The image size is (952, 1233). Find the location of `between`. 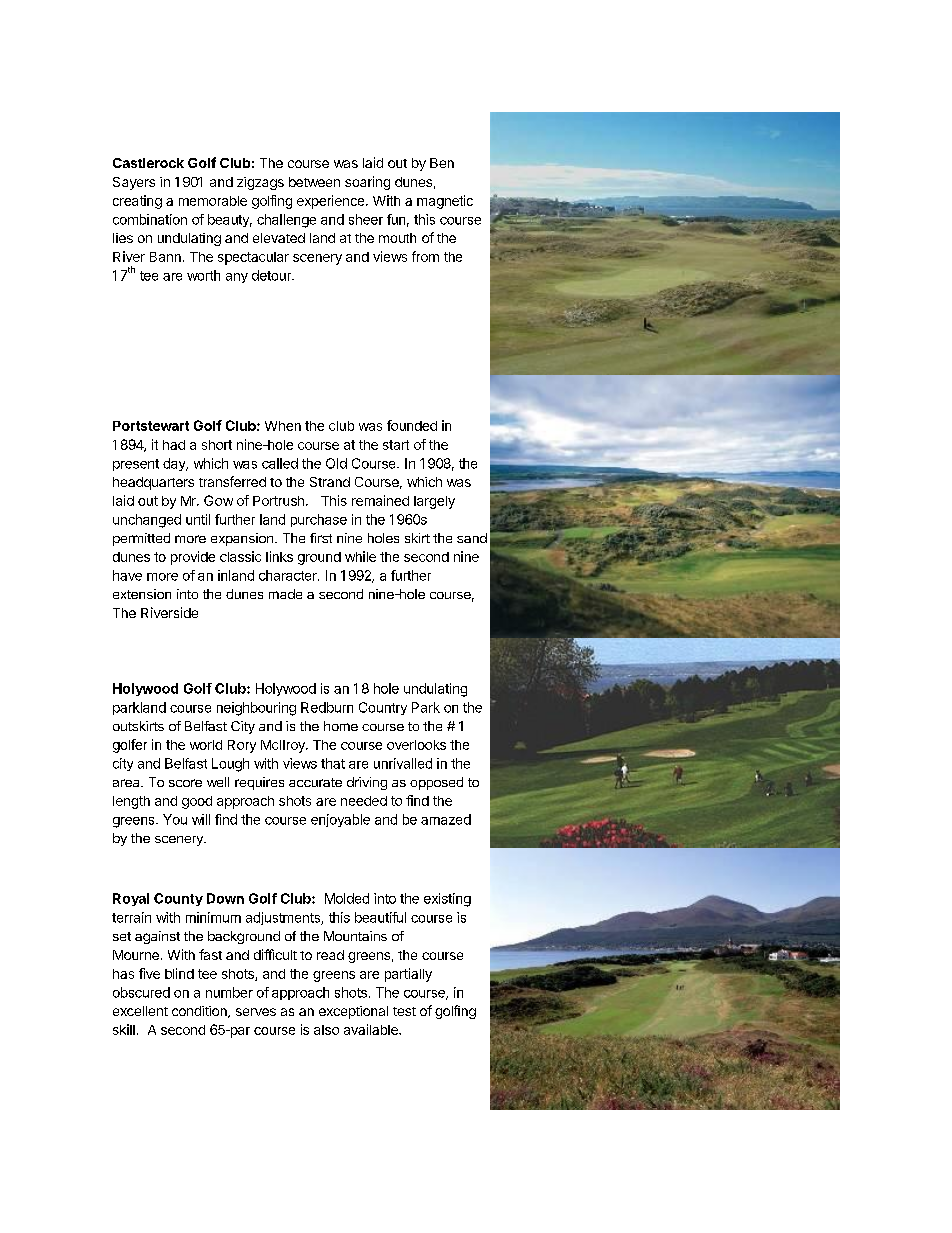

between is located at coordinates (314, 182).
